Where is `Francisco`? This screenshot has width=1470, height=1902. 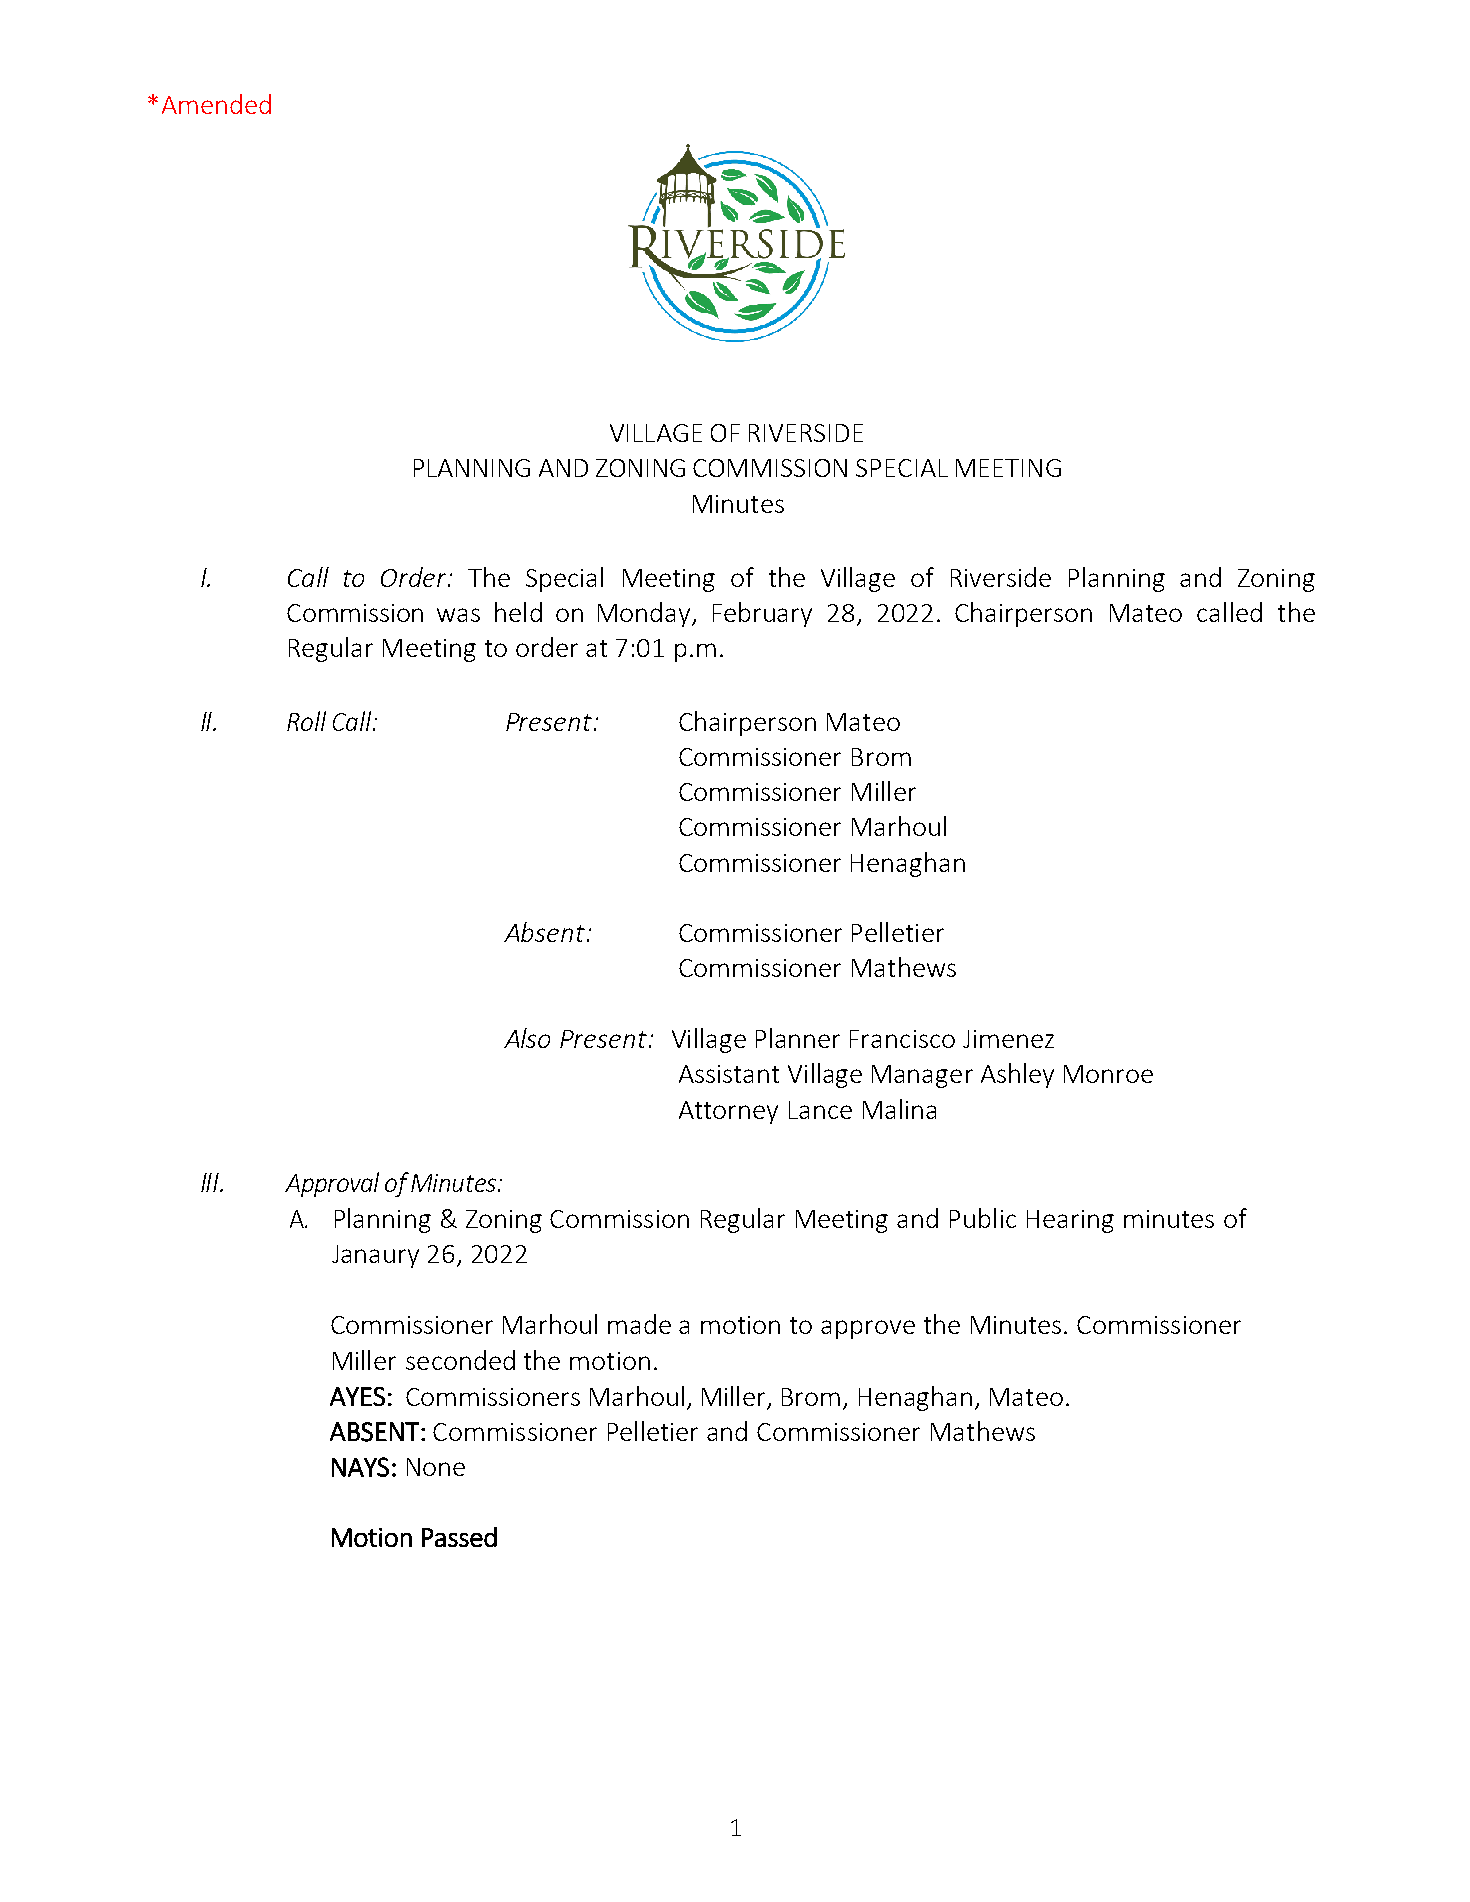
Francisco is located at coordinates (902, 1039).
